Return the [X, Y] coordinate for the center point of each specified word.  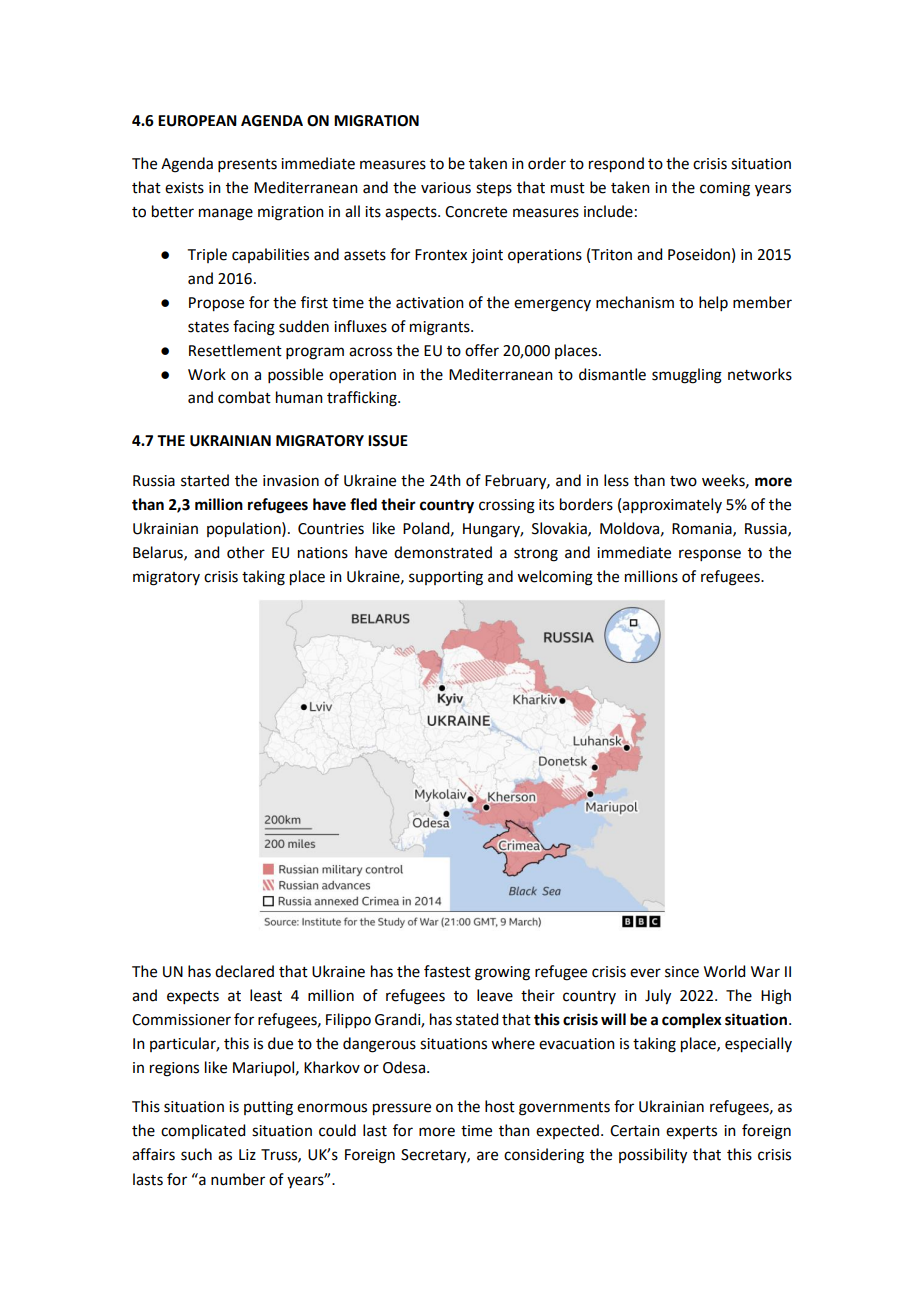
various [446, 188]
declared [244, 971]
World [724, 971]
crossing [507, 506]
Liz [247, 1154]
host [500, 1106]
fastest [447, 971]
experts [691, 1132]
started [205, 480]
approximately [672, 505]
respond [616, 165]
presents [247, 165]
